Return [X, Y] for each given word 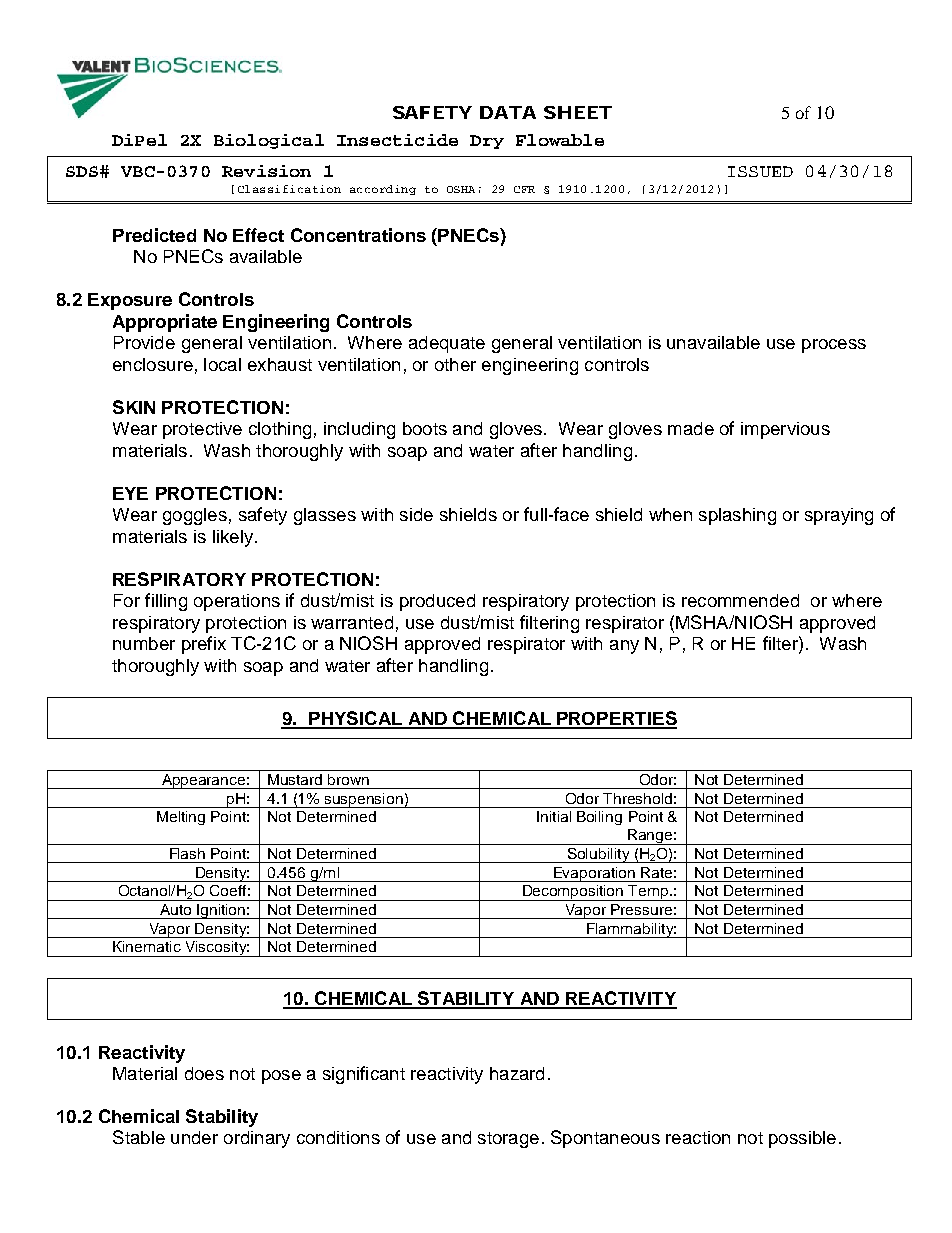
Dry [487, 142]
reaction [698, 1137]
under [194, 1137]
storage [508, 1140]
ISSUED [760, 171]
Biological [269, 141]
